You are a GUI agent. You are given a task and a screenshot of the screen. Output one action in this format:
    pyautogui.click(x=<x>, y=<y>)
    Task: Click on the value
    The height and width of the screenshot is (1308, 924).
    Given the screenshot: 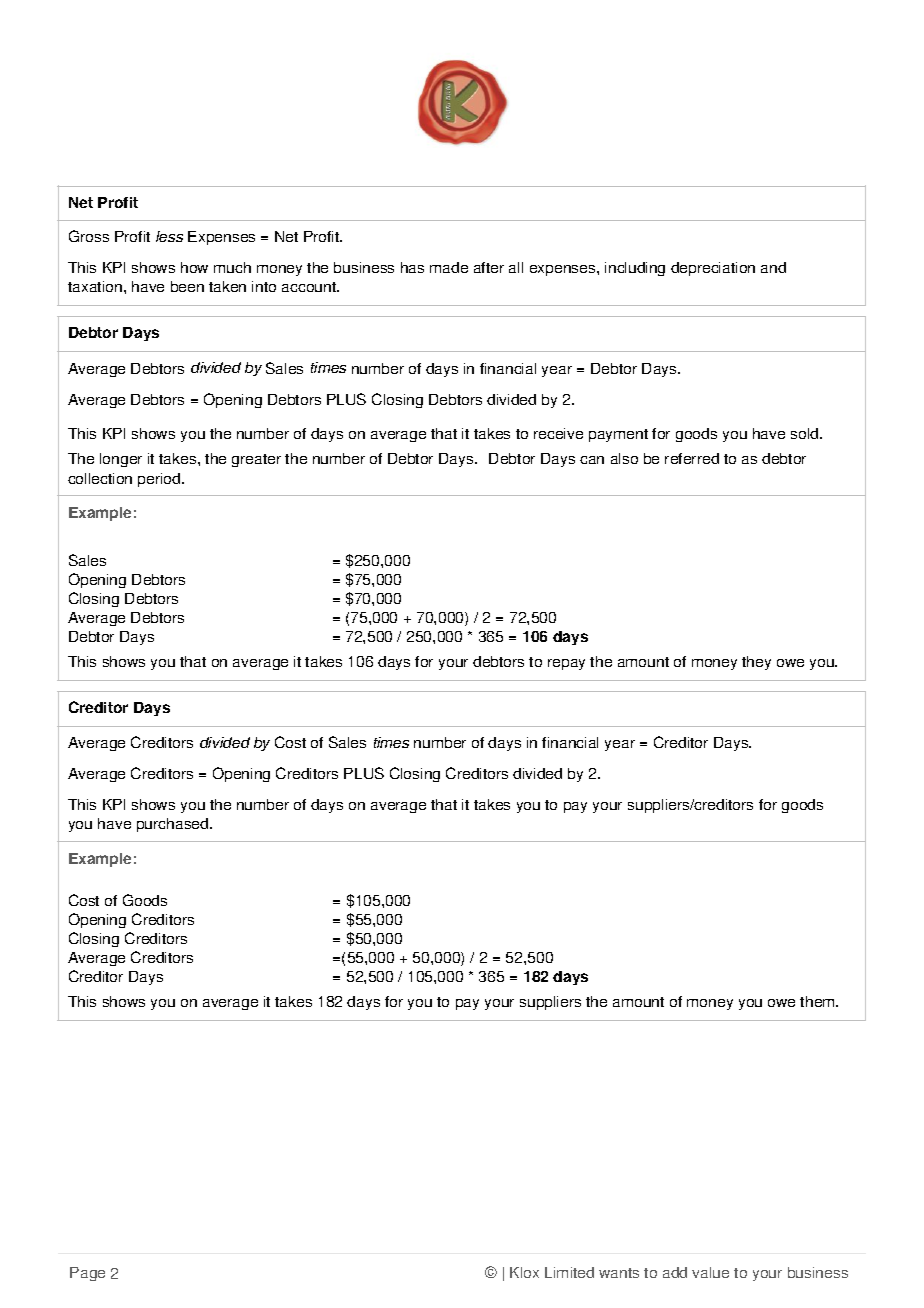 What is the action you would take?
    pyautogui.click(x=710, y=1272)
